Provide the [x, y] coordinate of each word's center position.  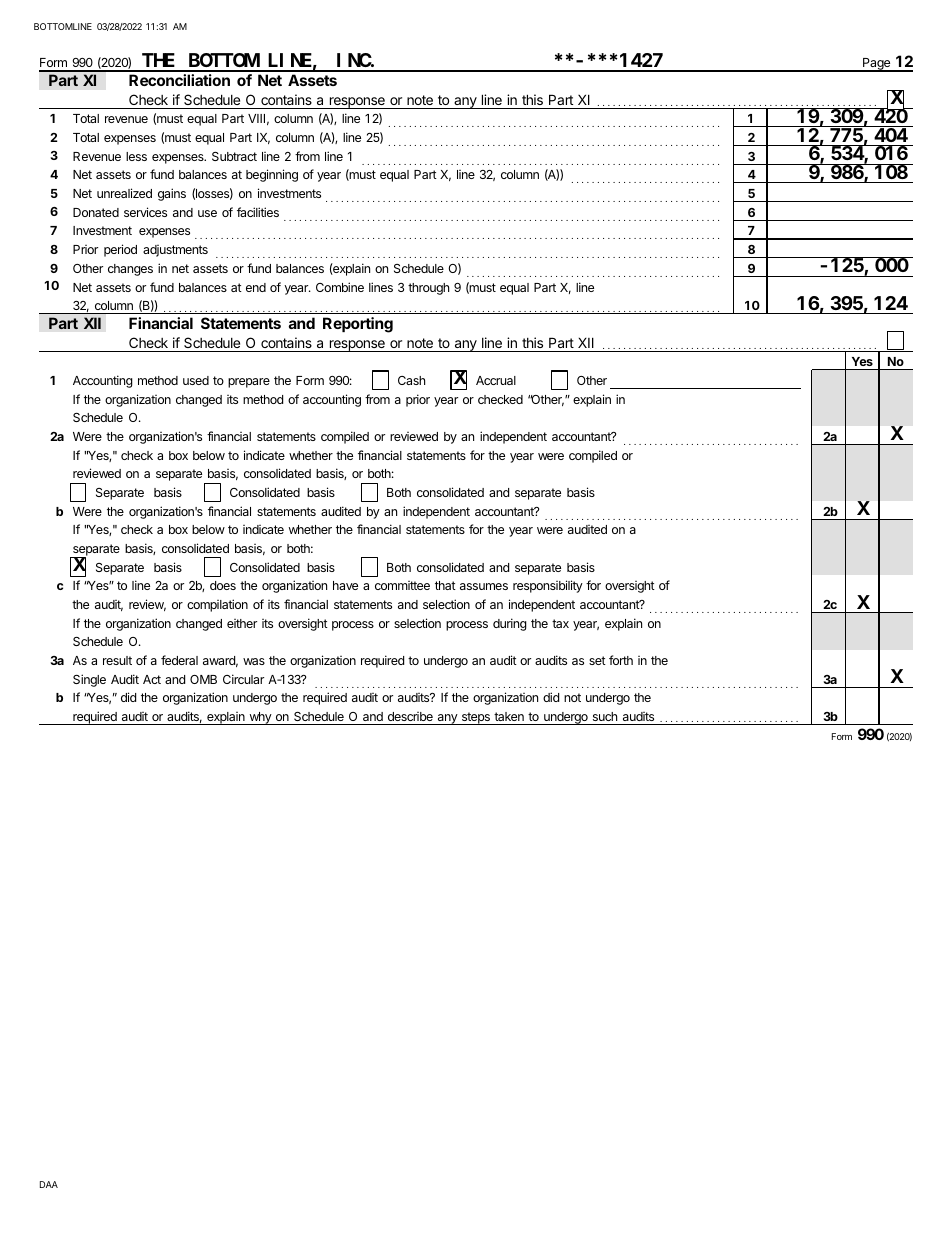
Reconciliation [179, 80]
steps [475, 718]
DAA [49, 1184]
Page [876, 65]
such [605, 716]
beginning [272, 175]
